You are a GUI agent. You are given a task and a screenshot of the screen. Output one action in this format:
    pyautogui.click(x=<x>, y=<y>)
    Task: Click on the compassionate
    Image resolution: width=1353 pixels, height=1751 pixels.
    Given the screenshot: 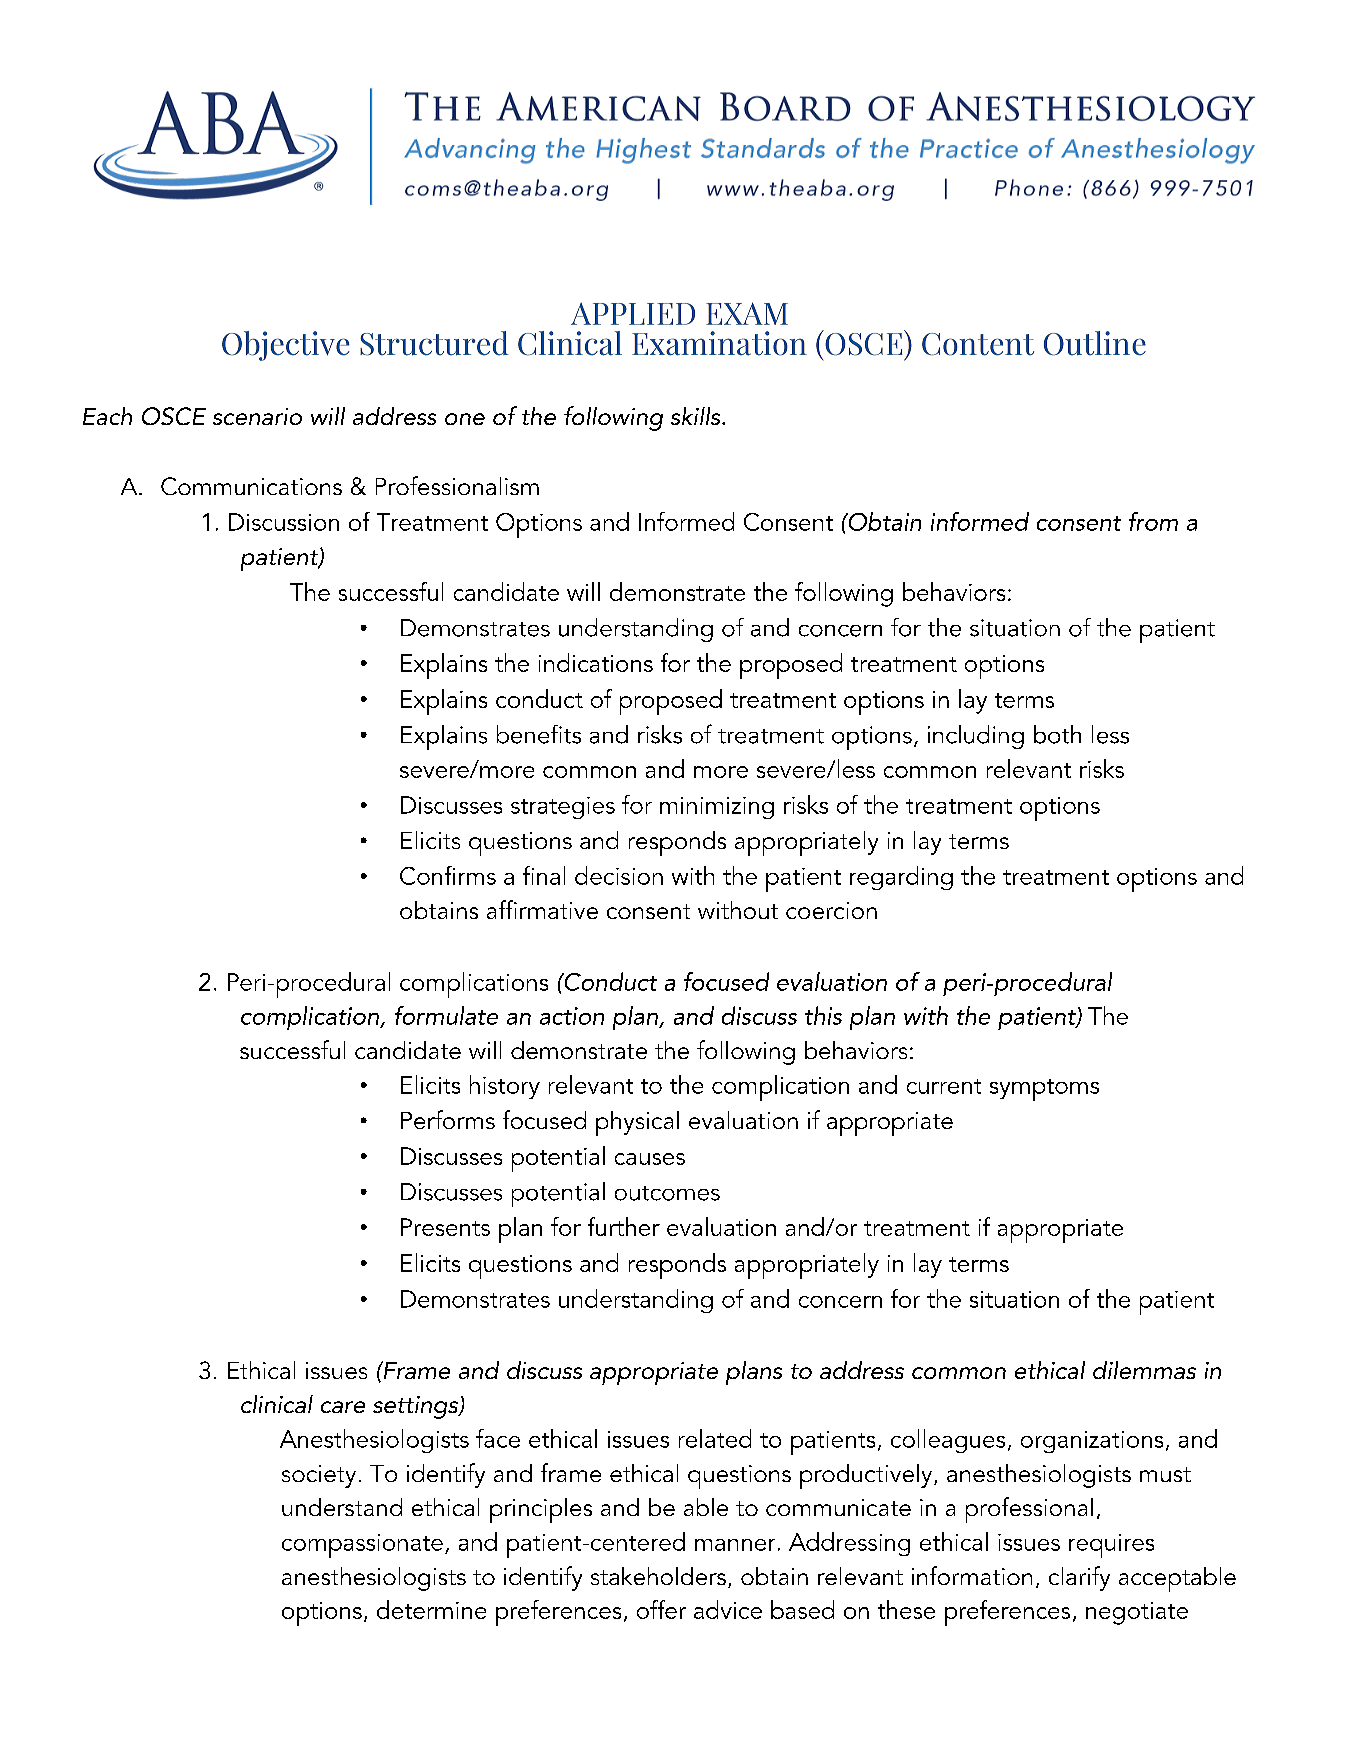 What is the action you would take?
    pyautogui.click(x=362, y=1546)
